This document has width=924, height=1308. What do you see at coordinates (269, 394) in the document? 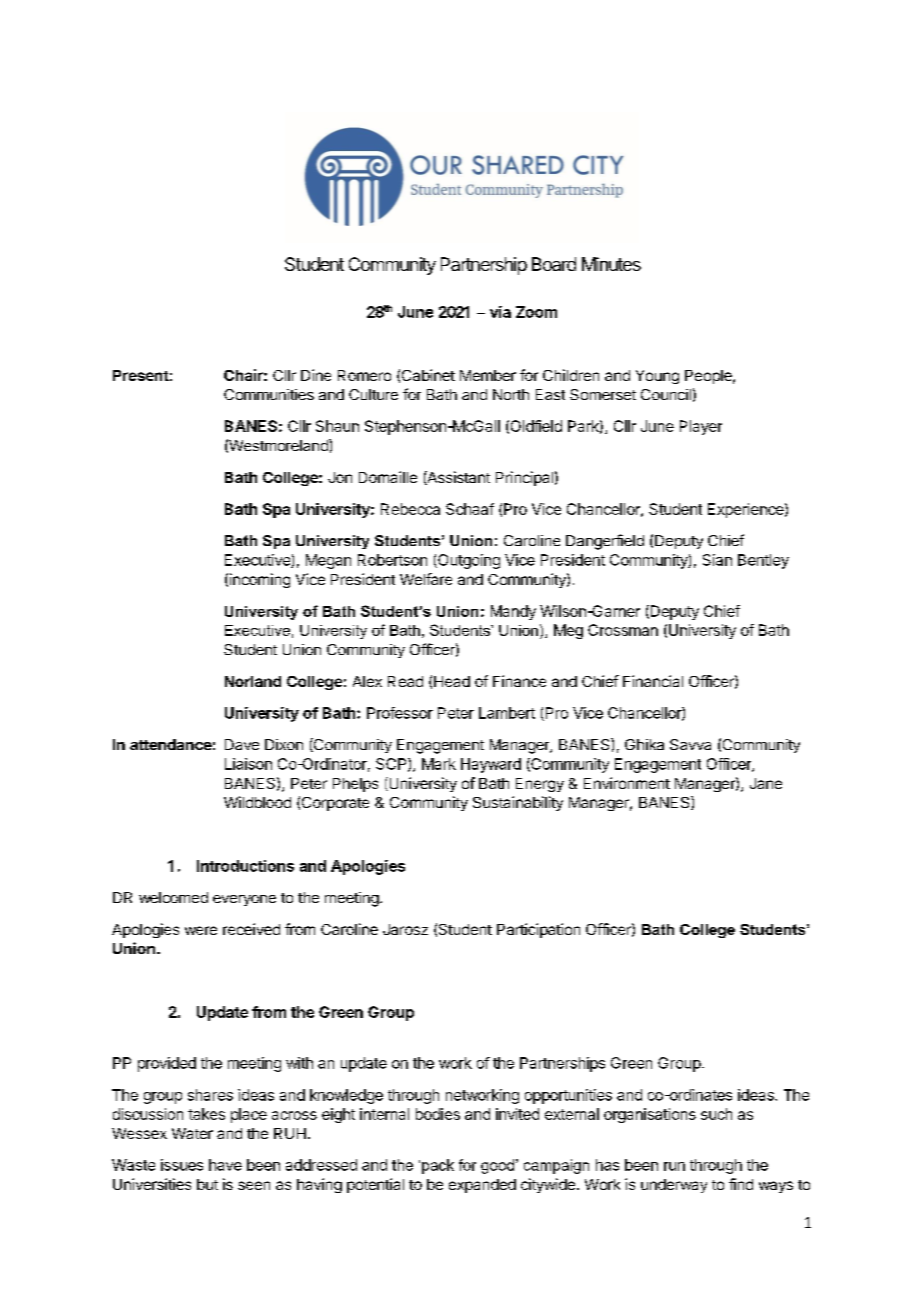
I see `Communities` at bounding box center [269, 394].
